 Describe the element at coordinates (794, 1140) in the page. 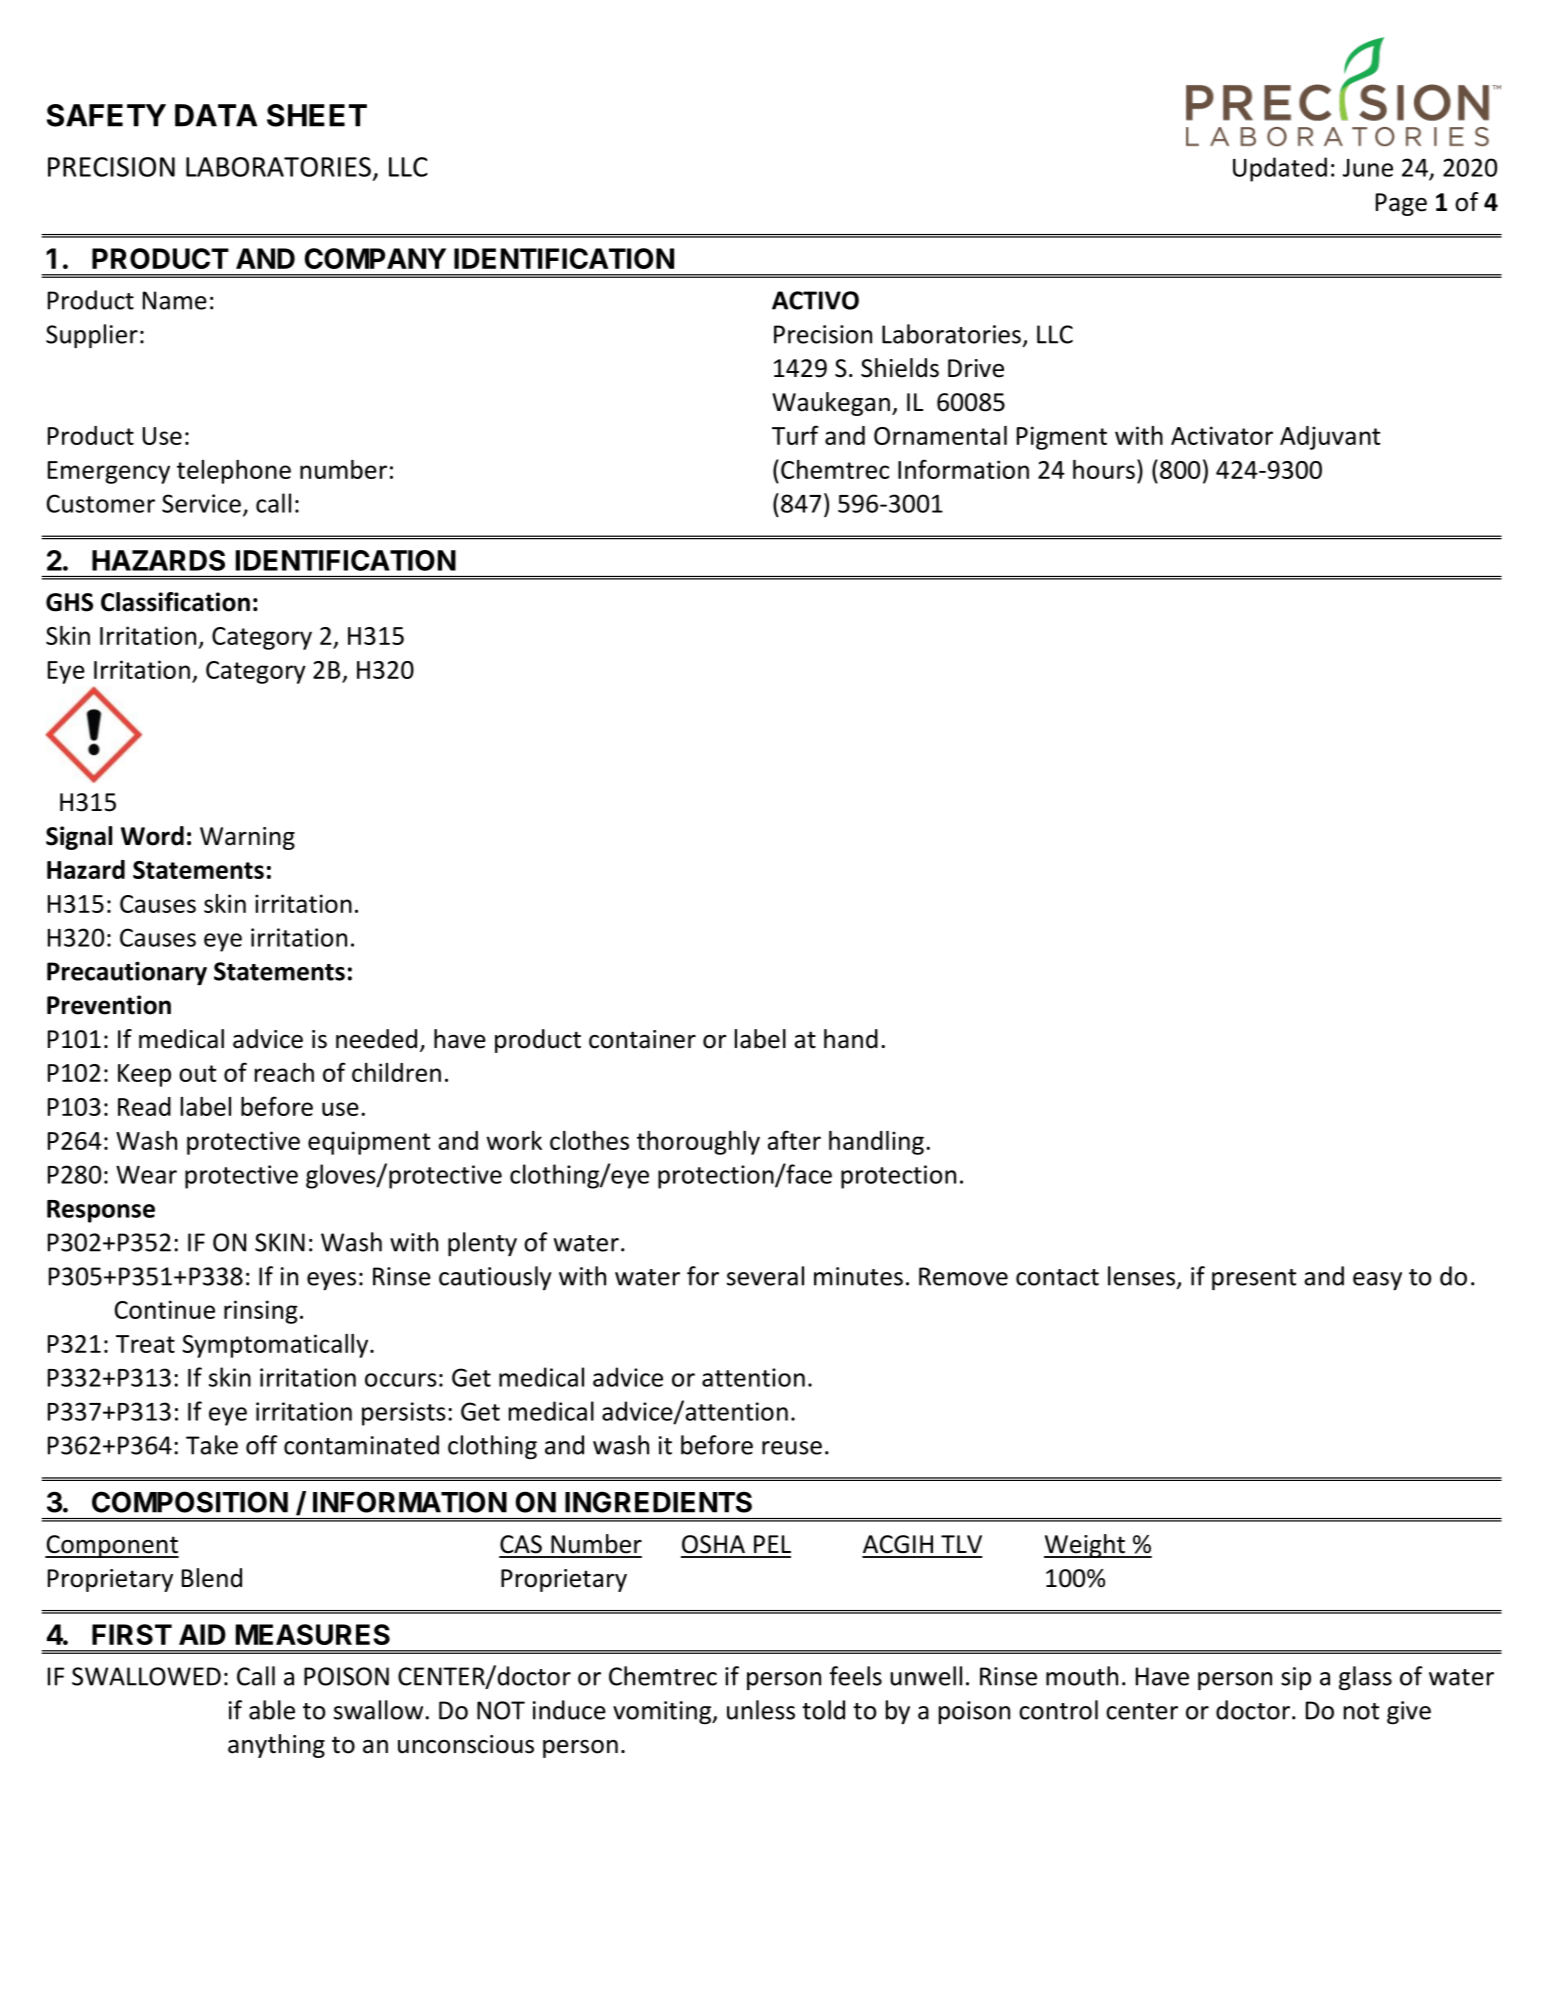

I see `after` at that location.
